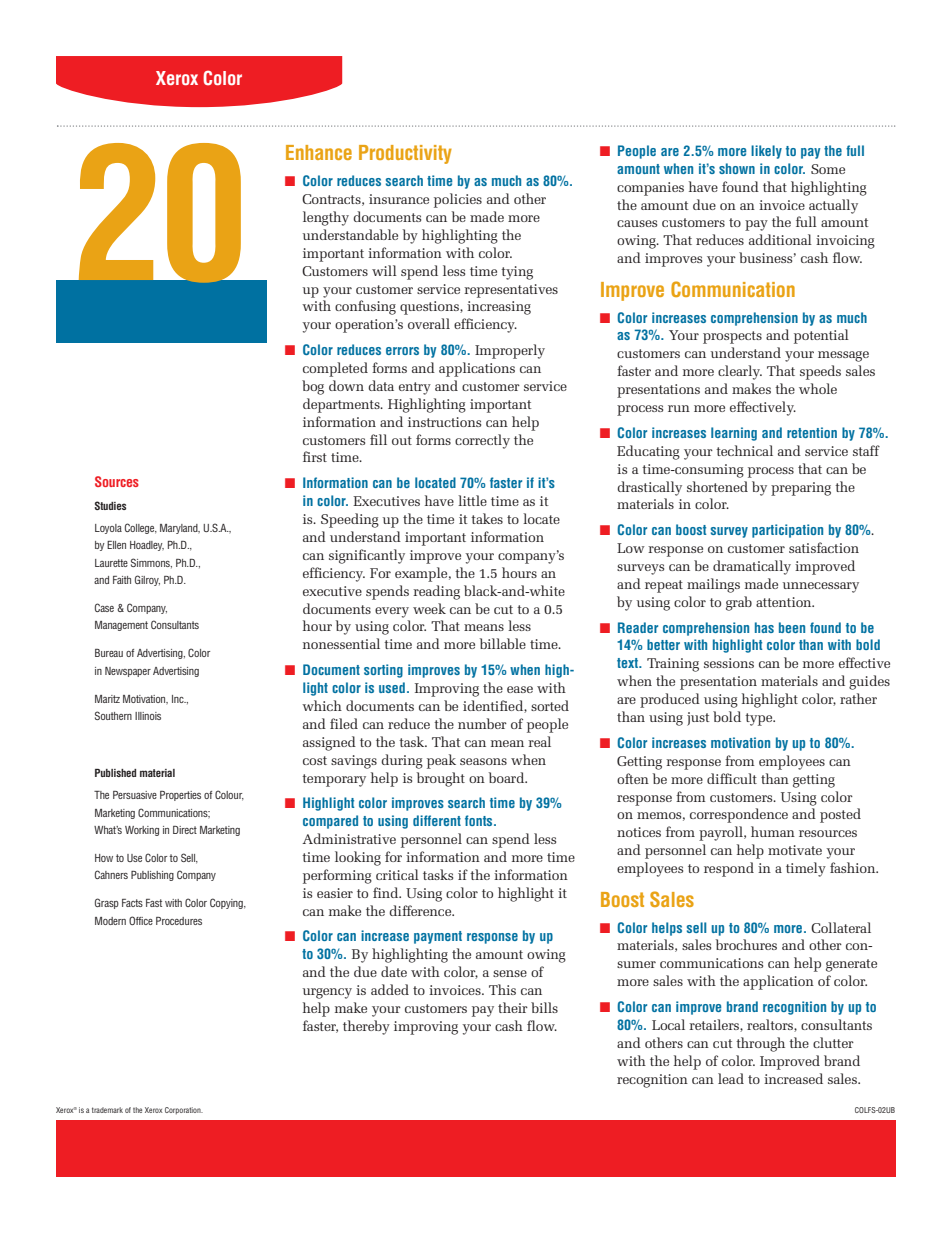 The width and height of the document is (952, 1233). Describe the element at coordinates (480, 820) in the document. I see `fonts` at that location.
